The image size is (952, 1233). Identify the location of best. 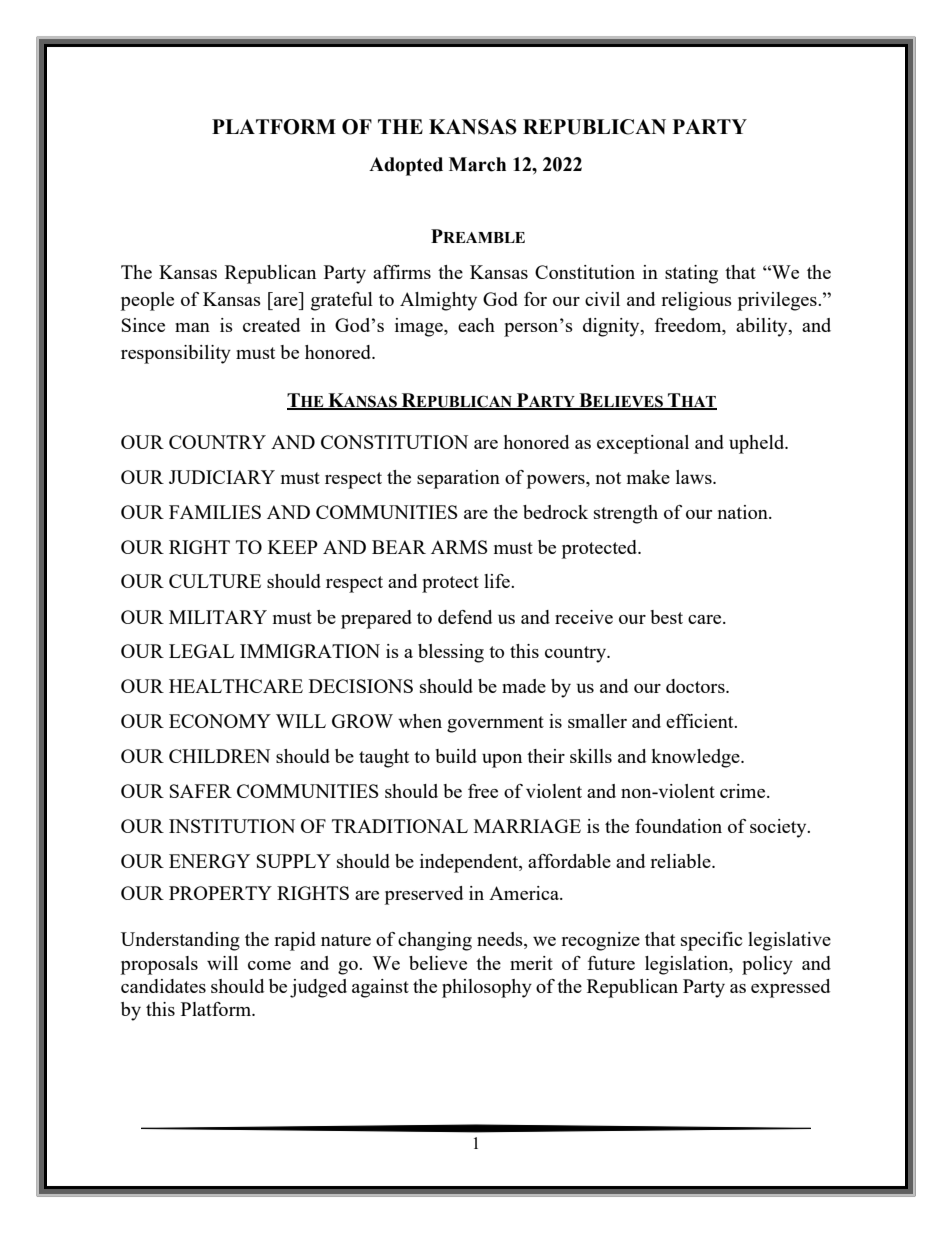
(666, 617).
